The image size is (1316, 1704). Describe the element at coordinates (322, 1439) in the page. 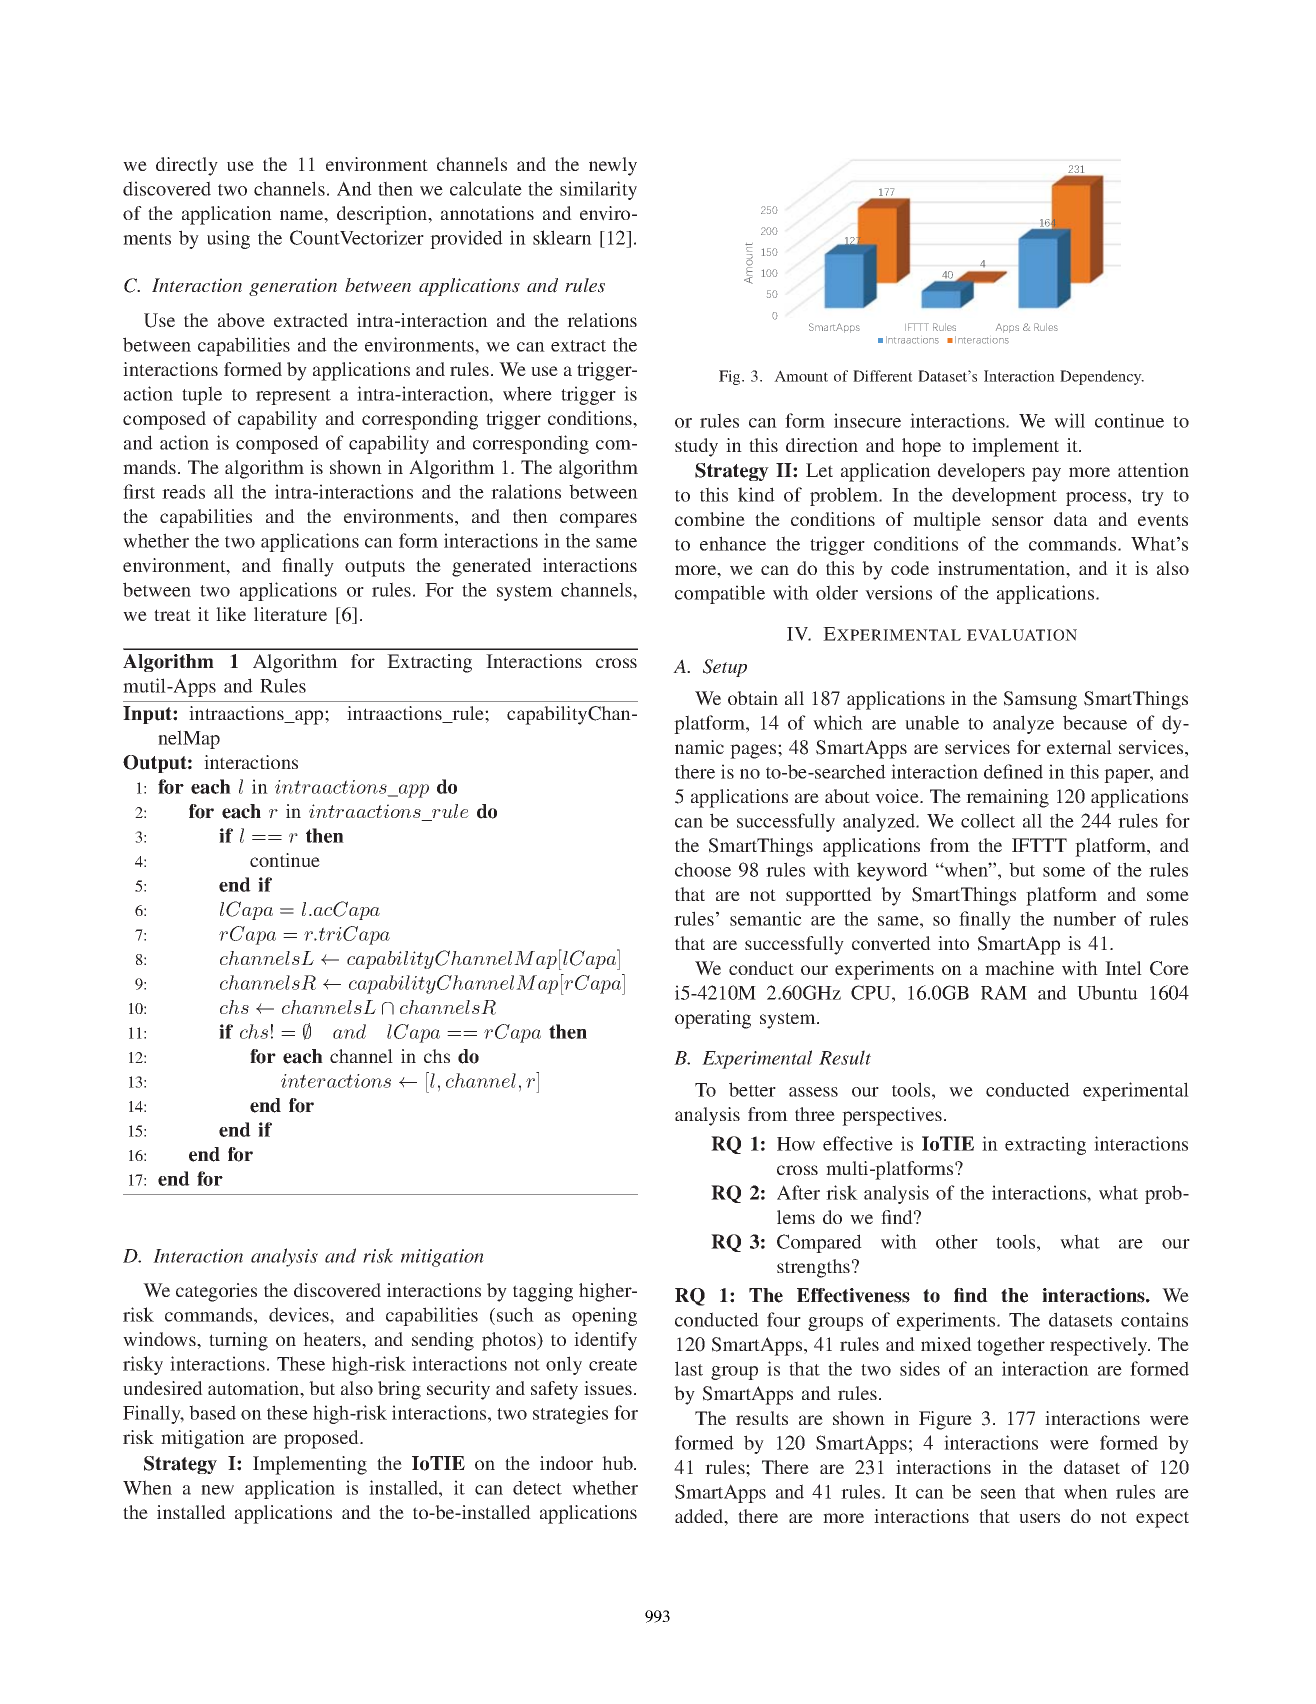

I see `proposed` at that location.
